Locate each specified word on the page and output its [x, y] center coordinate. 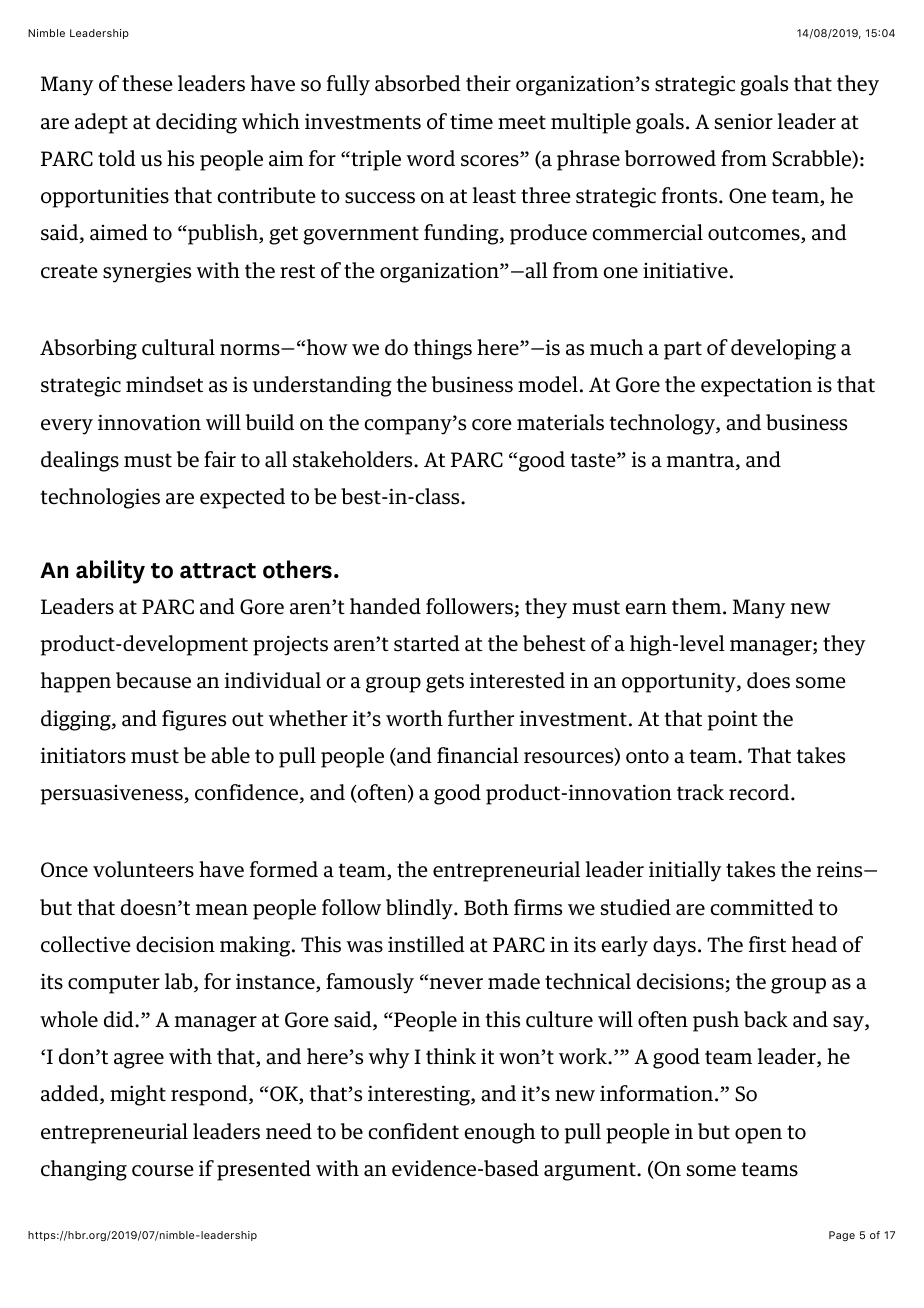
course [163, 1171]
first [767, 944]
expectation [756, 386]
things [442, 349]
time [471, 121]
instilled [426, 944]
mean [222, 910]
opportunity [680, 682]
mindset [164, 384]
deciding [196, 123]
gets [445, 683]
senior [744, 121]
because [153, 680]
